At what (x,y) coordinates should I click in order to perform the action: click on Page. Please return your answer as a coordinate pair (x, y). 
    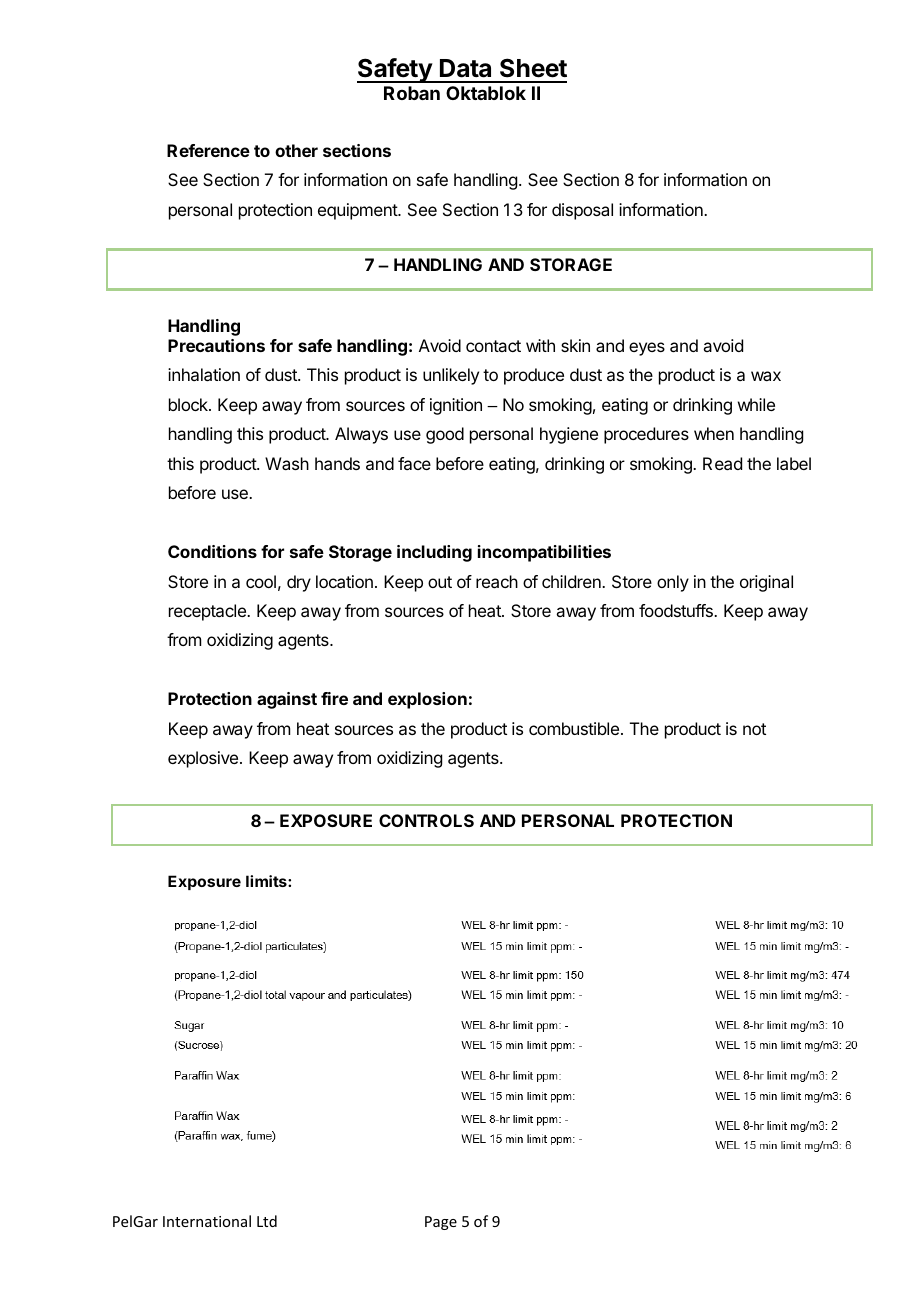
    Looking at the image, I should click on (441, 1223).
